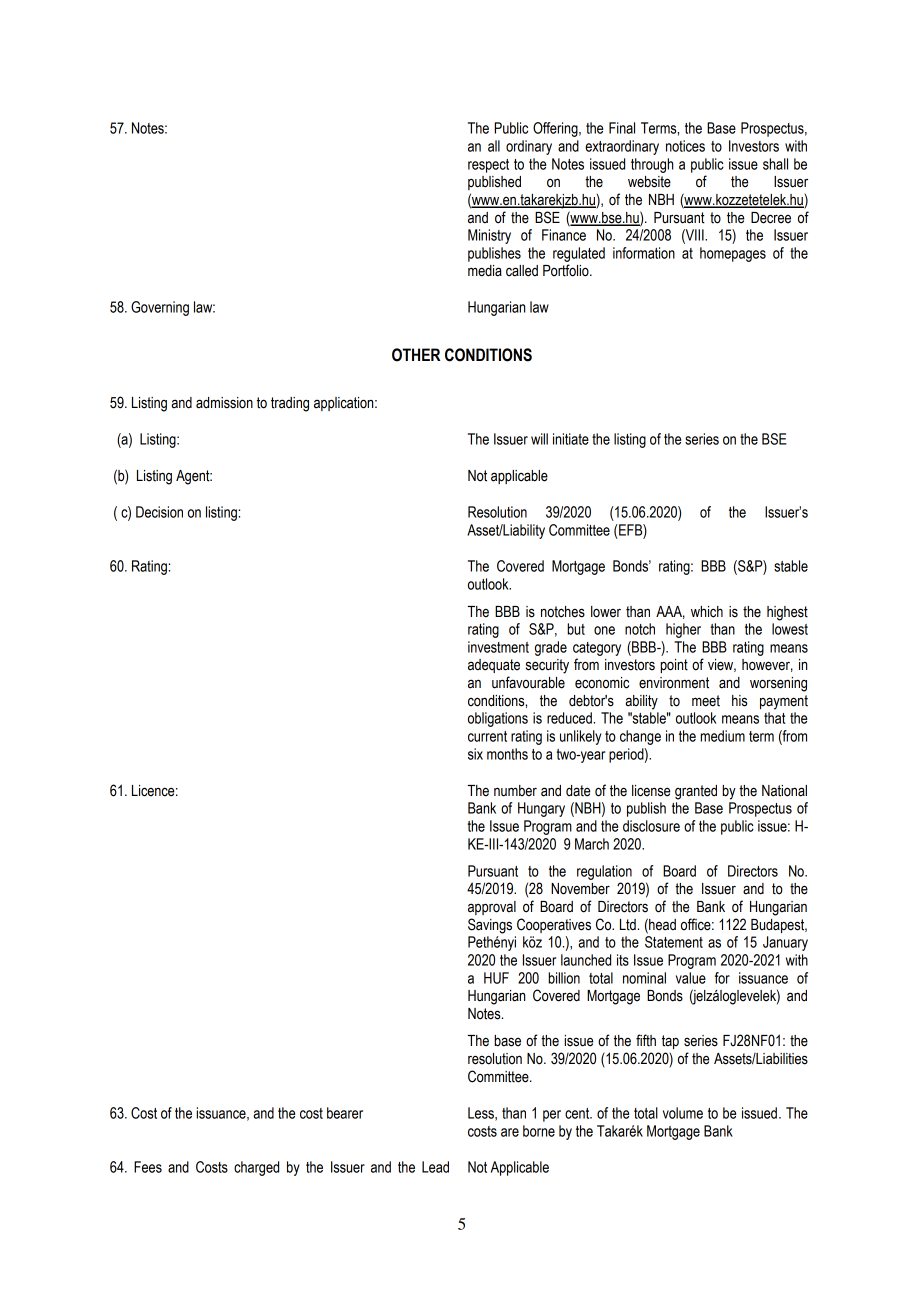  Describe the element at coordinates (539, 439) in the document. I see `will` at that location.
